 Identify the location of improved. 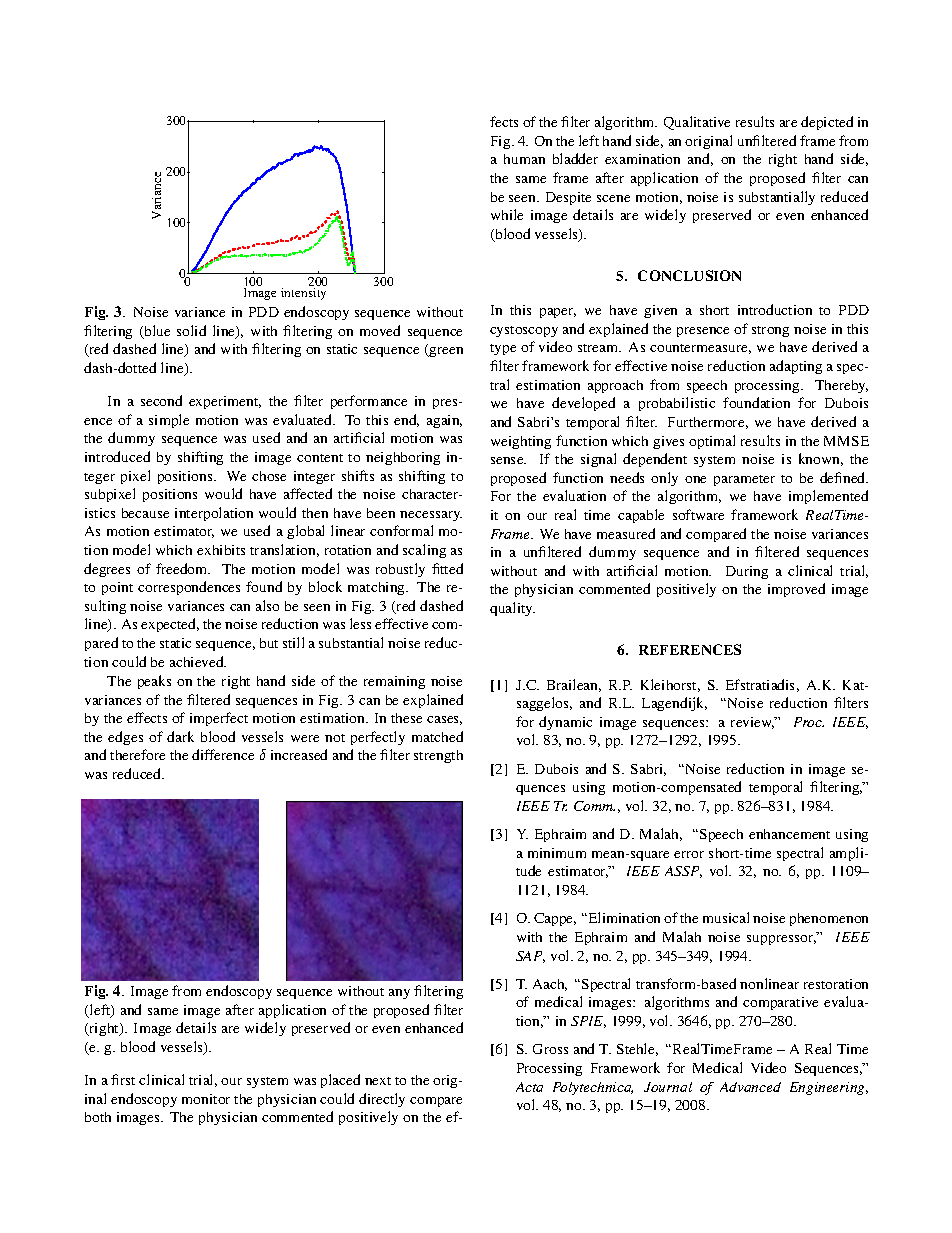
(796, 590).
